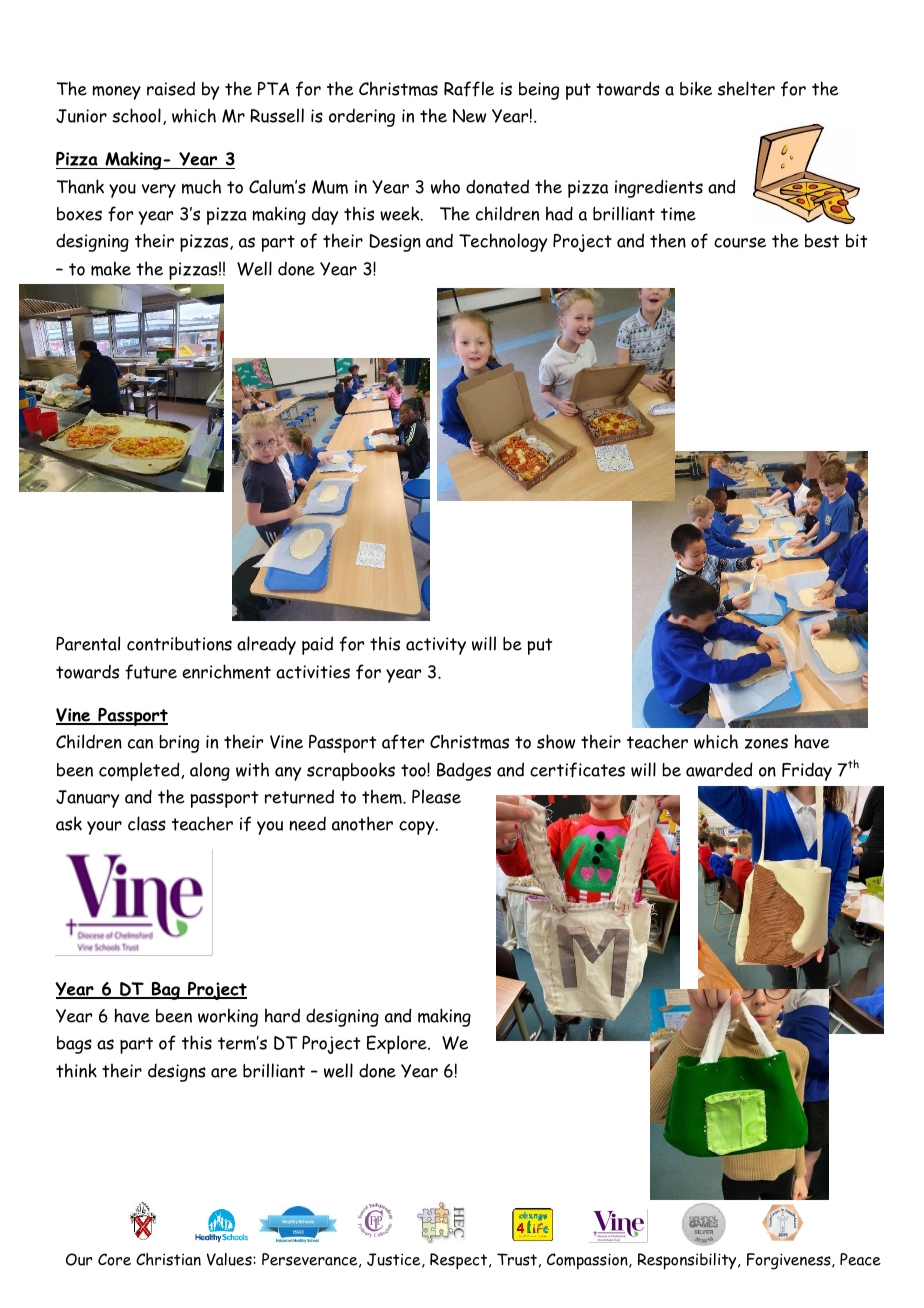  I want to click on school, so click(136, 115).
